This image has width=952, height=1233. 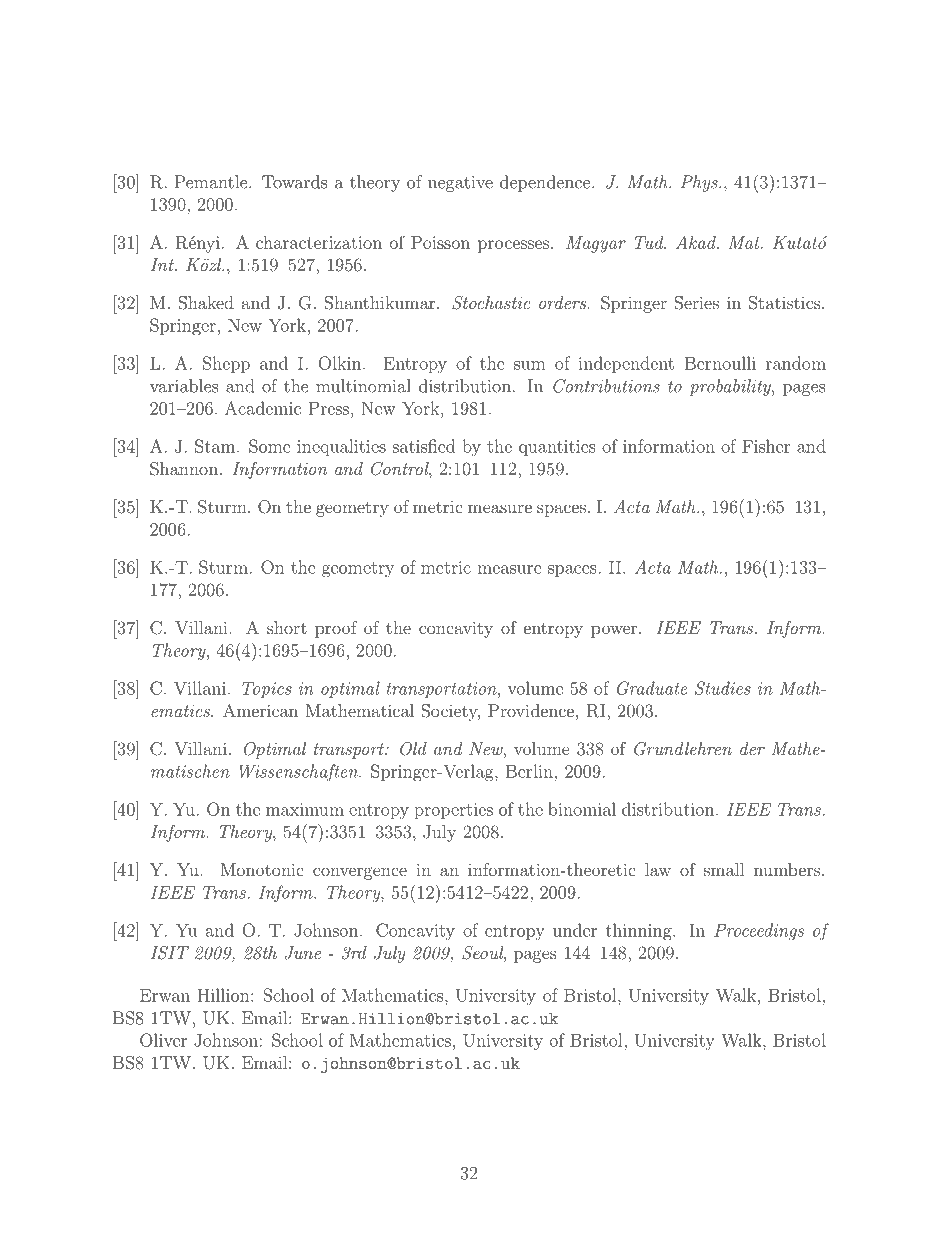 What do you see at coordinates (575, 930) in the image?
I see `under` at bounding box center [575, 930].
